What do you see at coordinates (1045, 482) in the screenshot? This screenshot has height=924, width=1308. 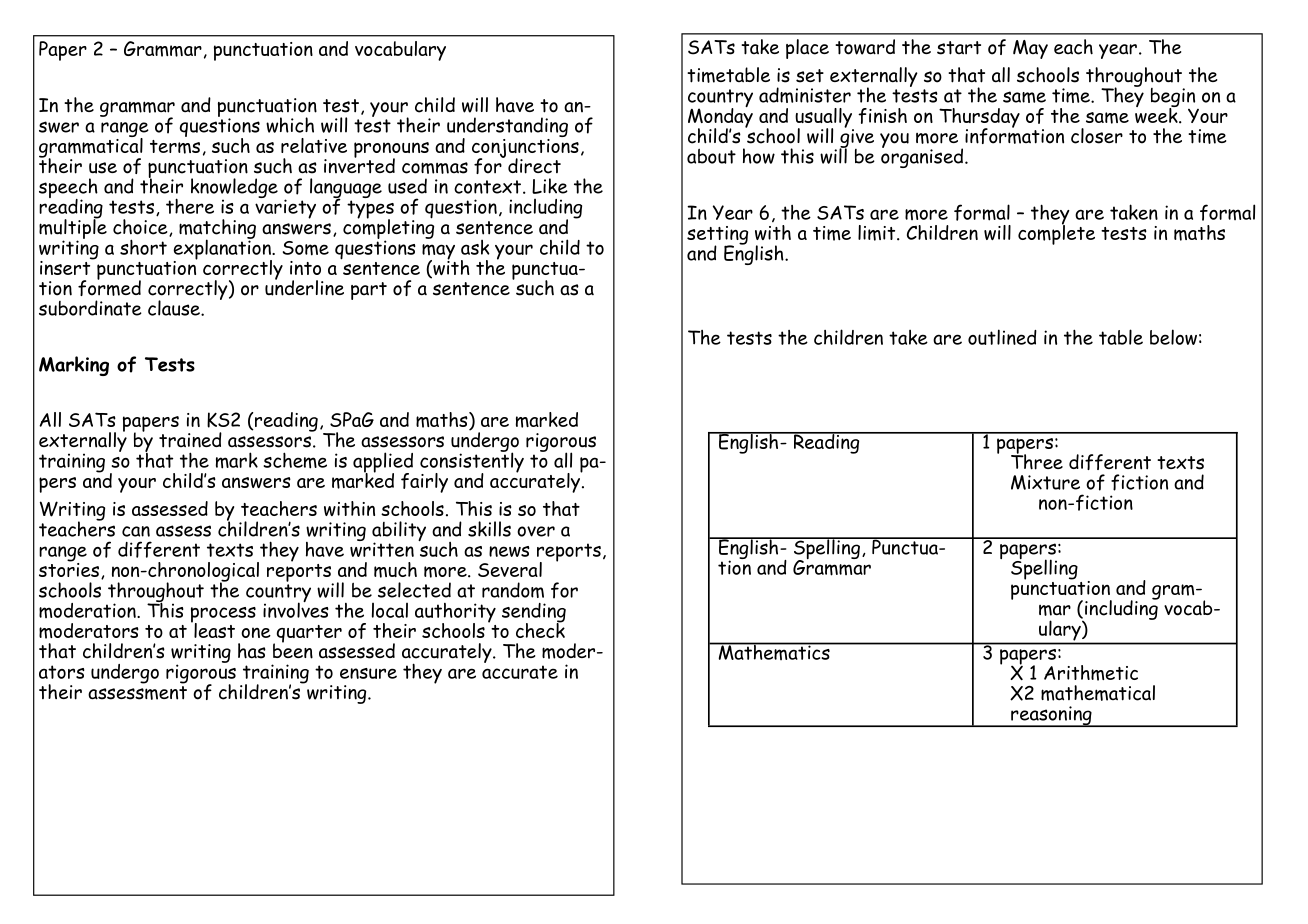 I see `Mixture` at bounding box center [1045, 482].
